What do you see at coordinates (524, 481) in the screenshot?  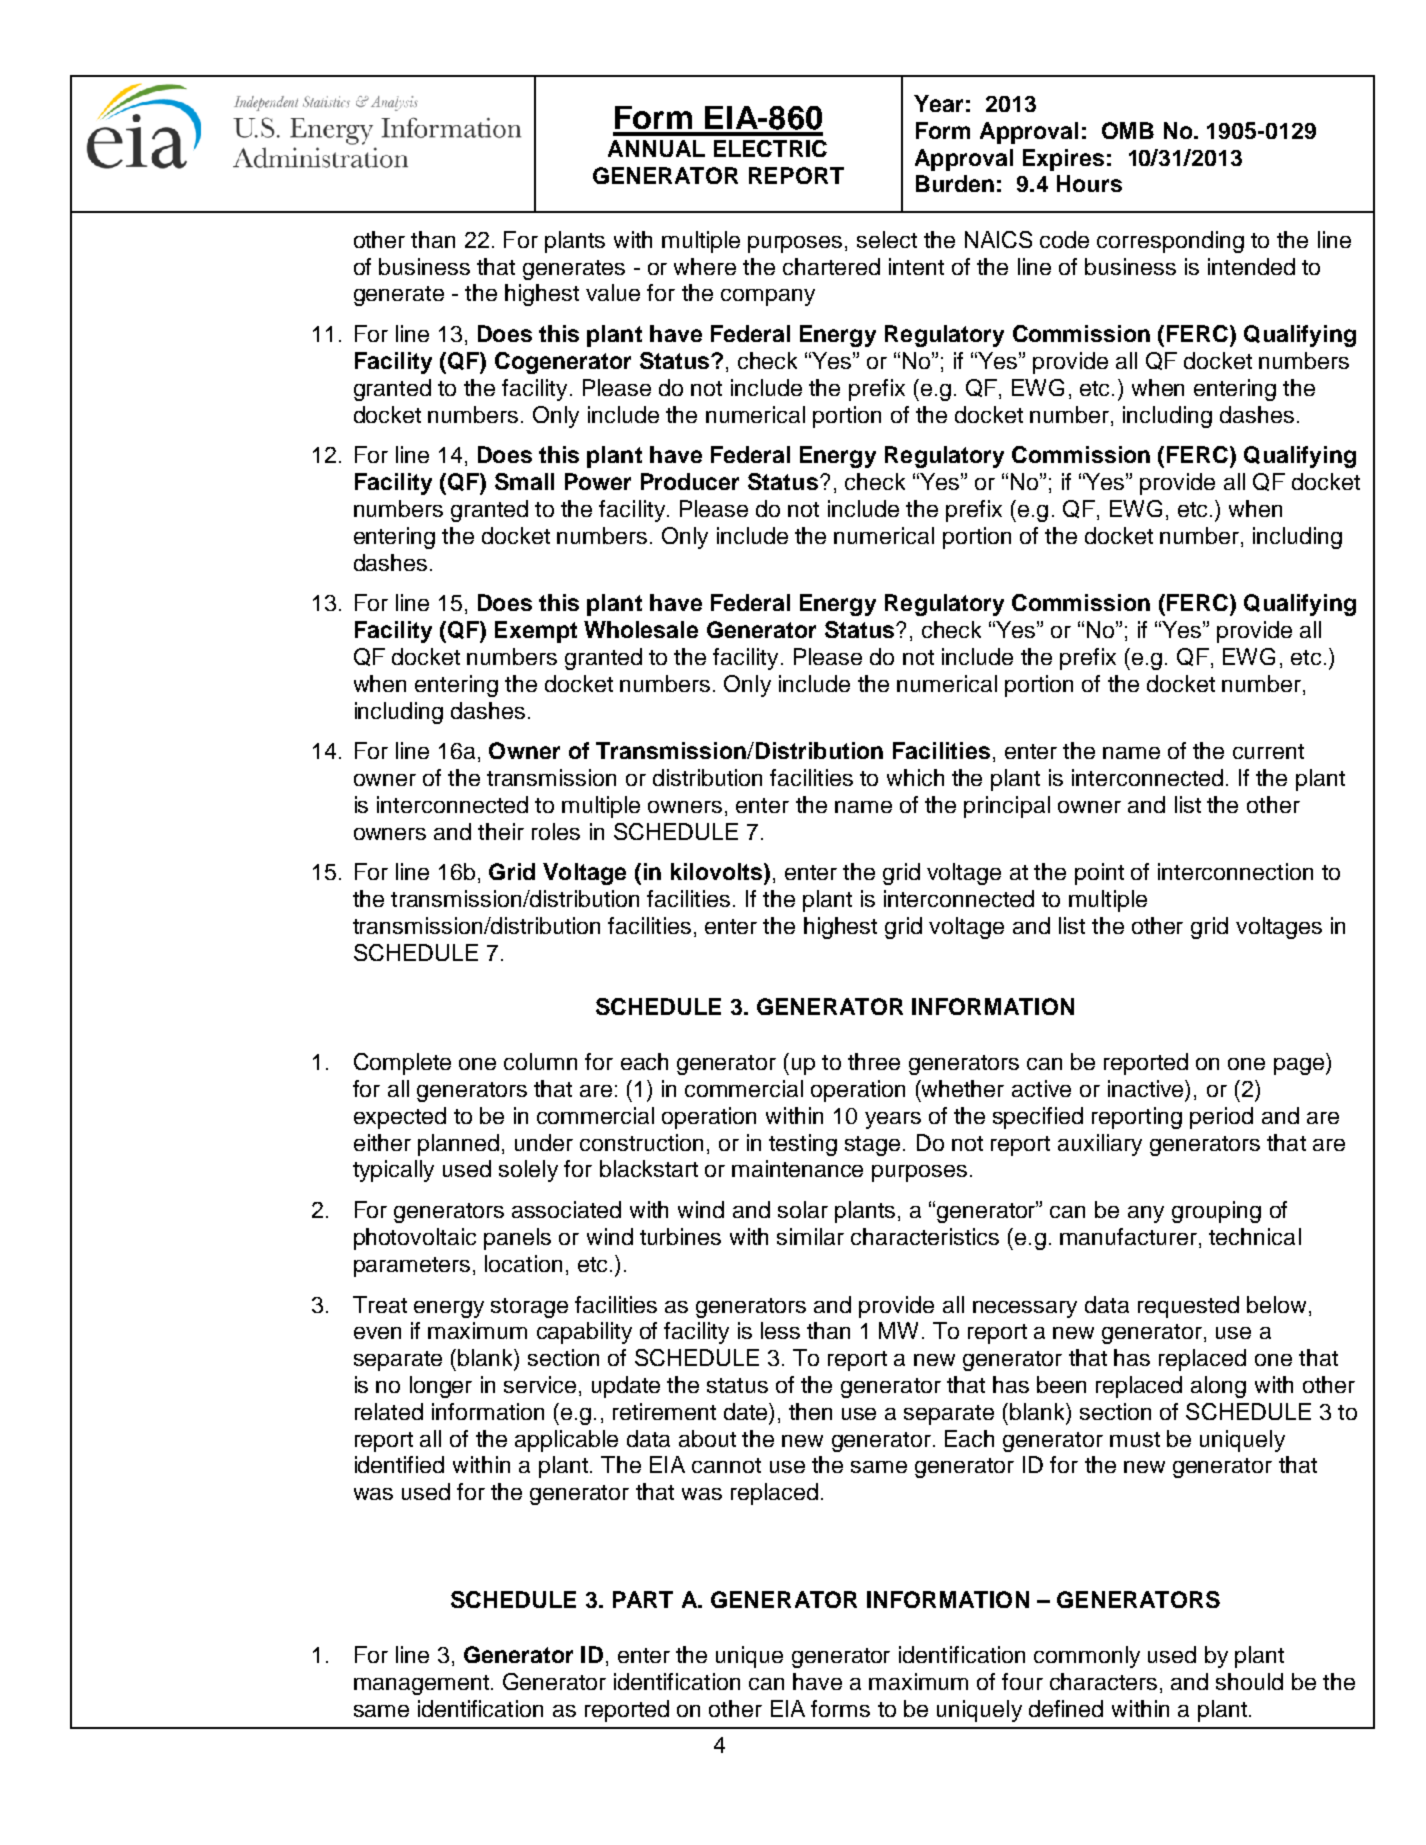 I see `Small` at bounding box center [524, 481].
